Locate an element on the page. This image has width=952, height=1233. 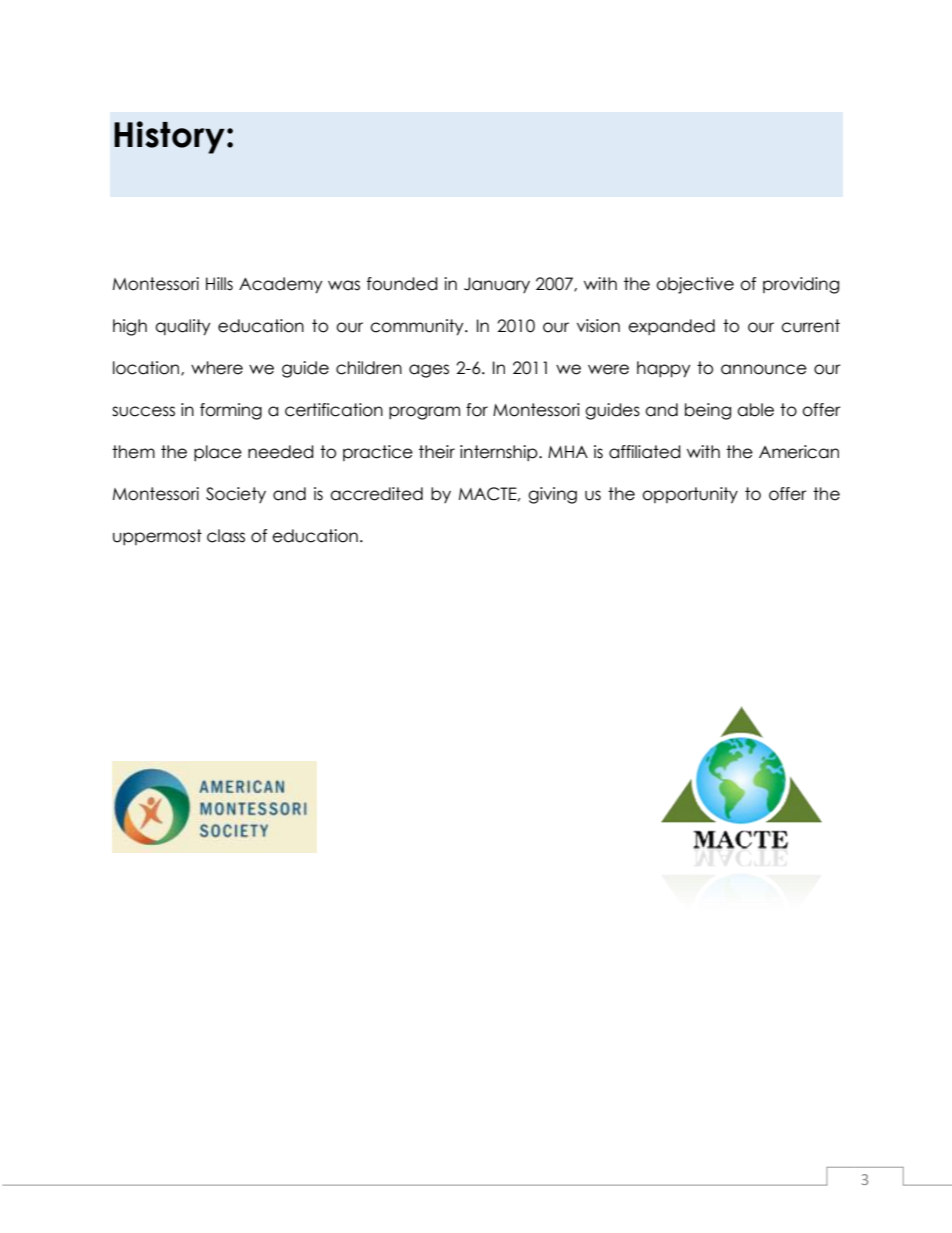
expanded is located at coordinates (671, 327).
